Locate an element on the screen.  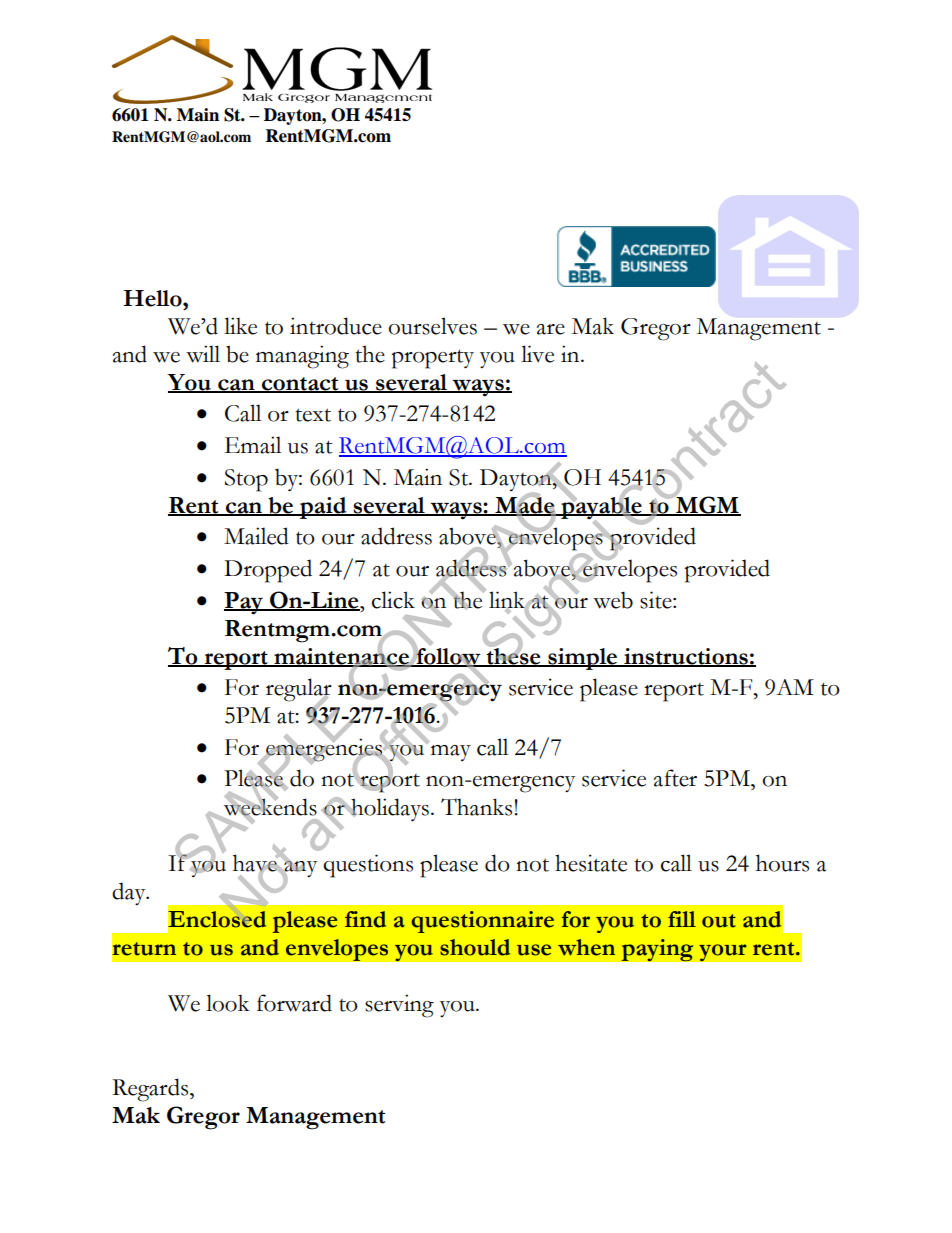
are is located at coordinates (551, 329).
